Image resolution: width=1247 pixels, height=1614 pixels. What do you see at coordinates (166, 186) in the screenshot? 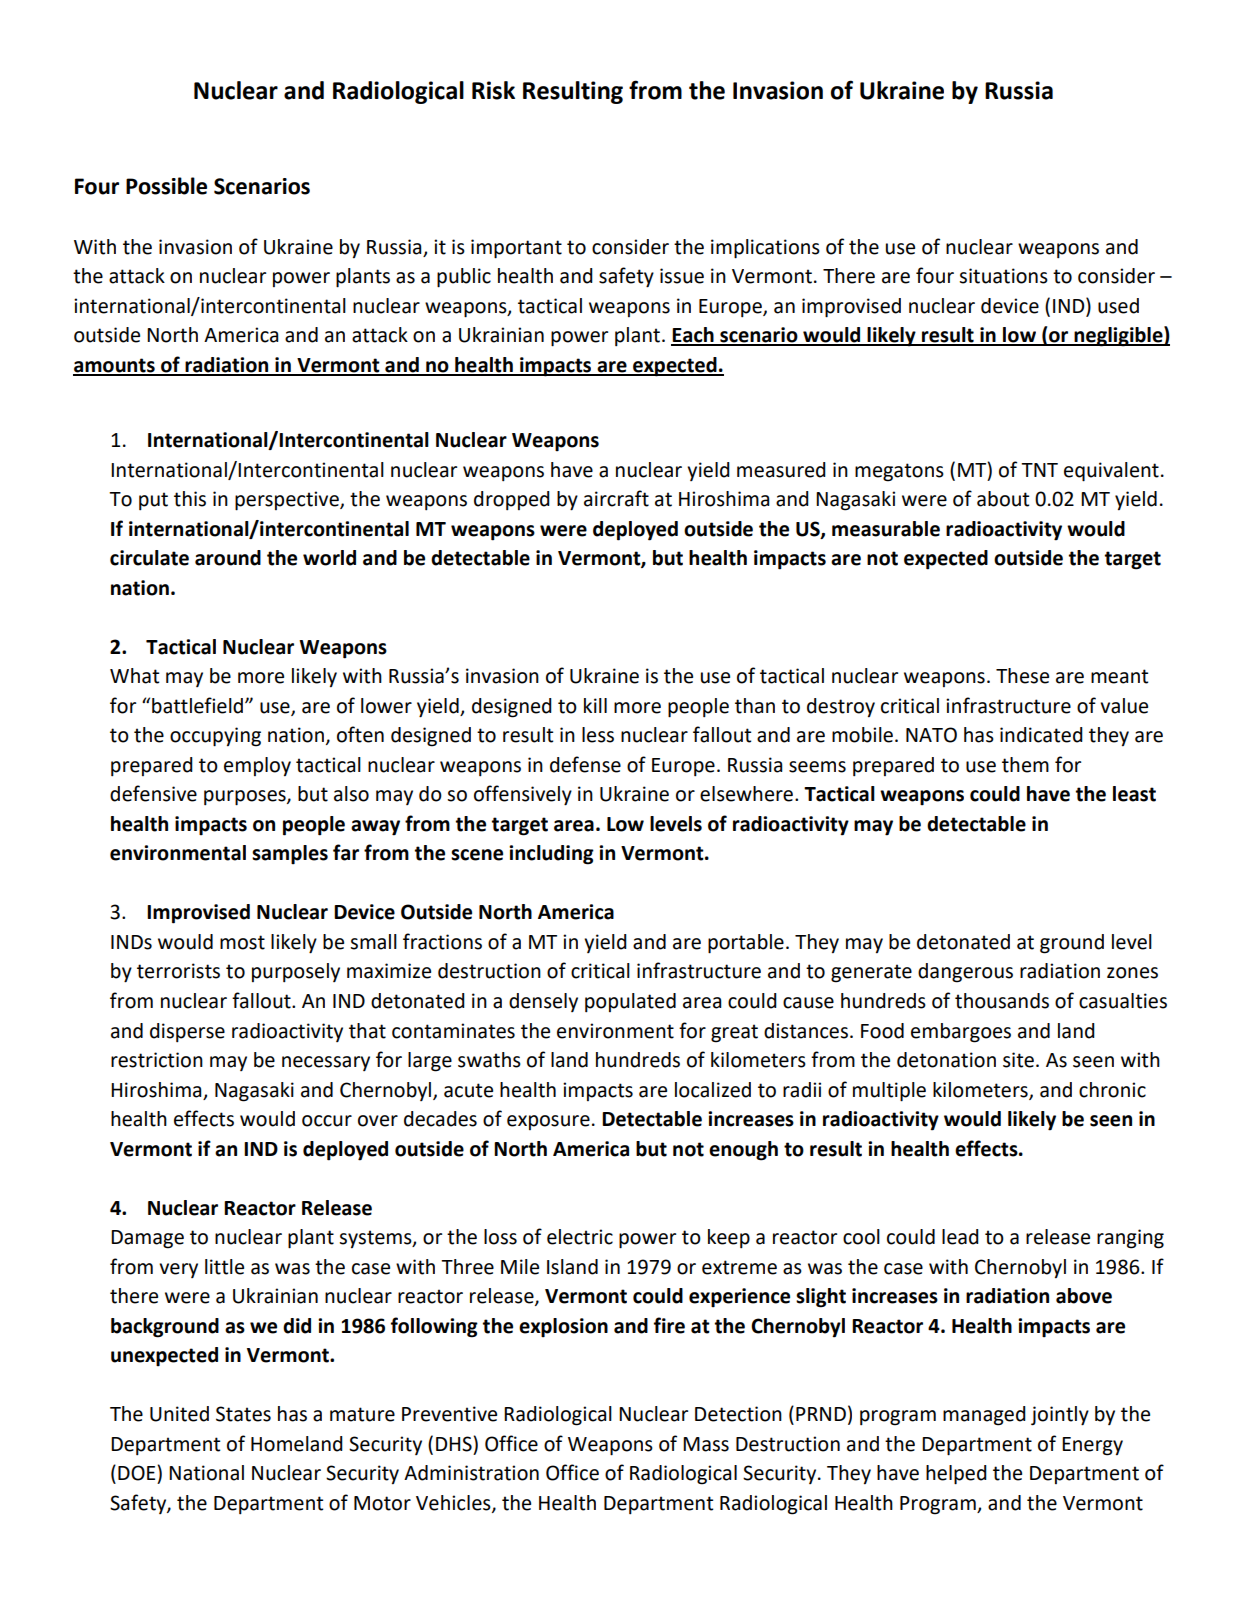
I see `Possible` at bounding box center [166, 186].
